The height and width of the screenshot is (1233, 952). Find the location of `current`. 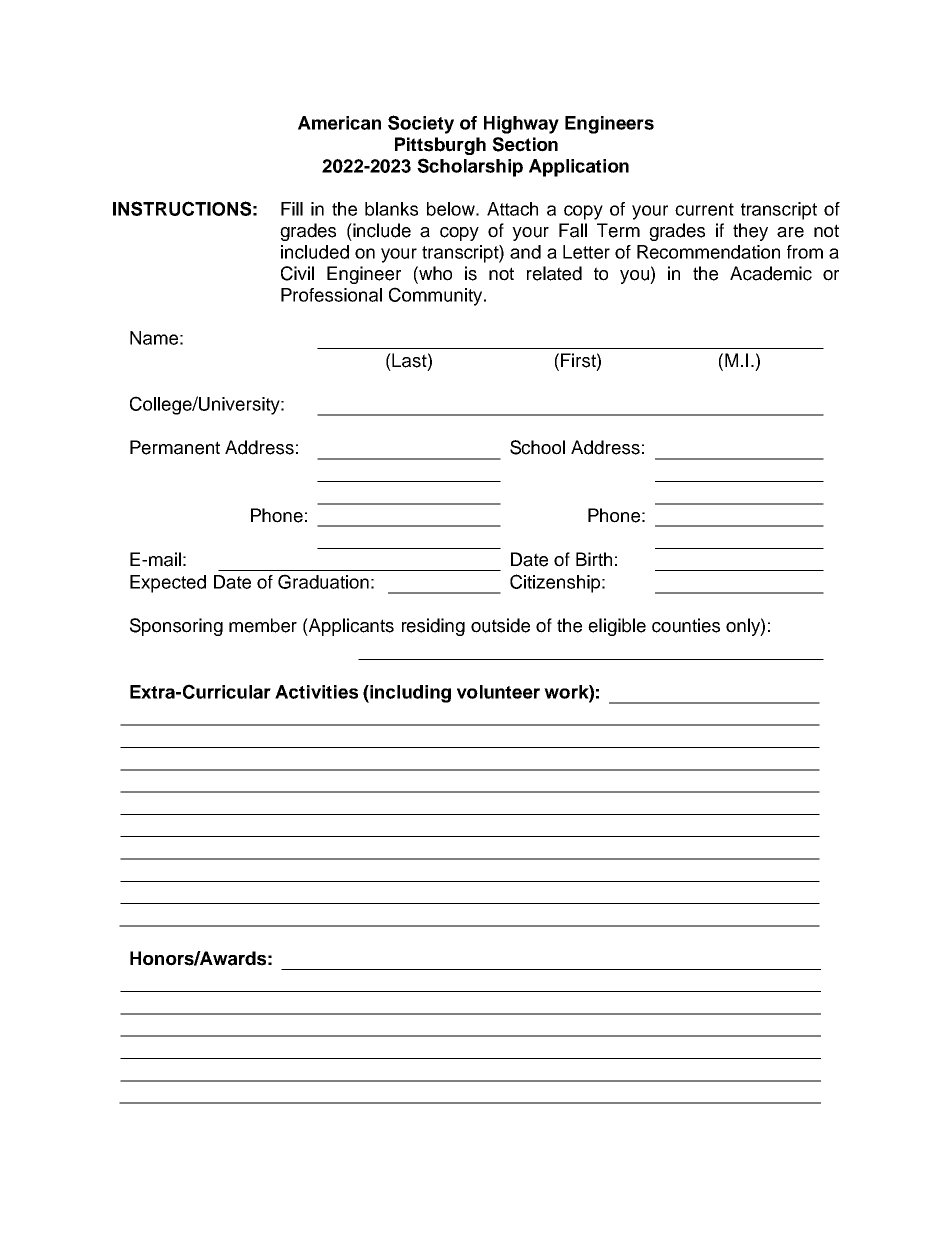

current is located at coordinates (704, 209).
